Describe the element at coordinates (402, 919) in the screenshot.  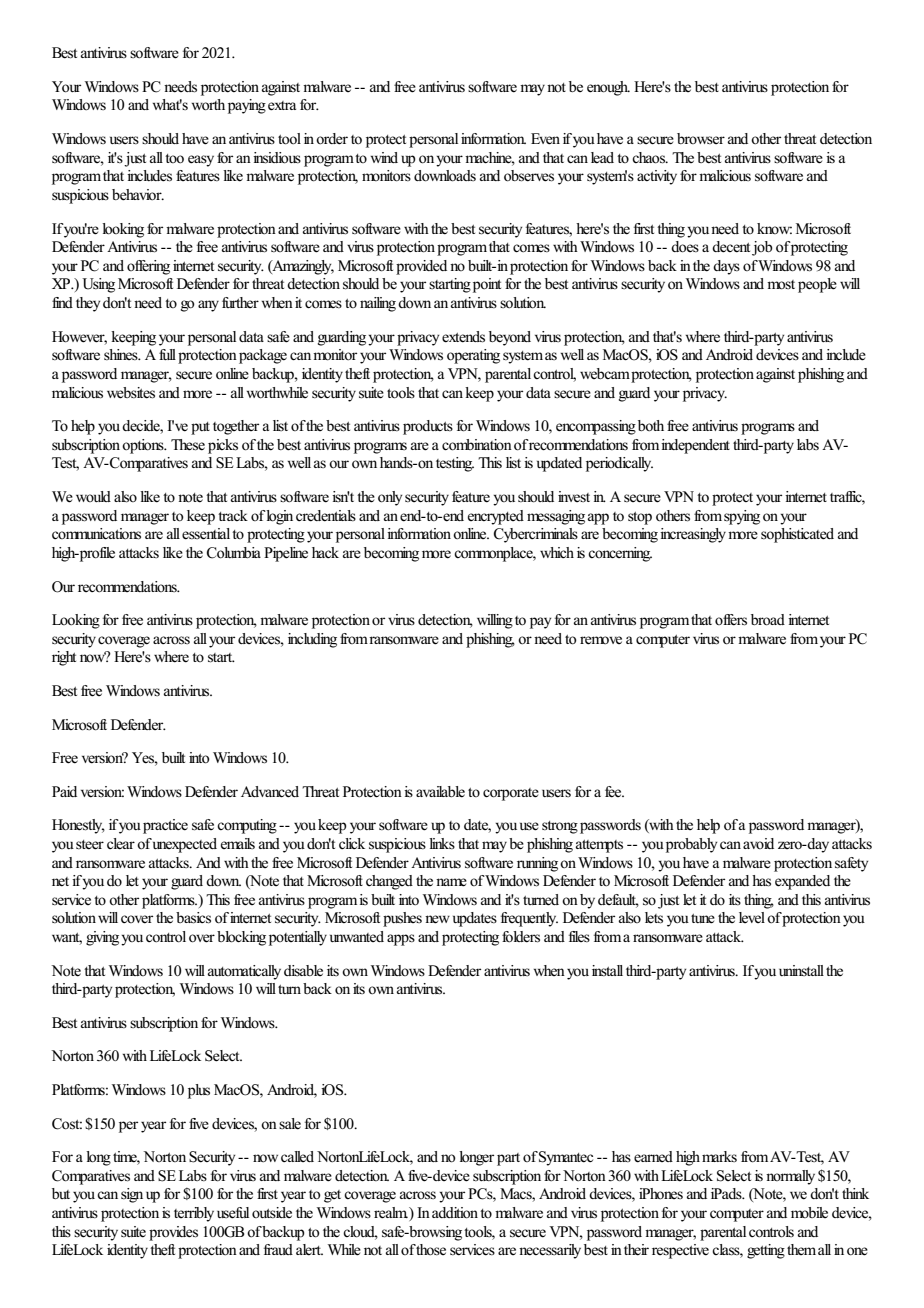
I see `pushes` at that location.
